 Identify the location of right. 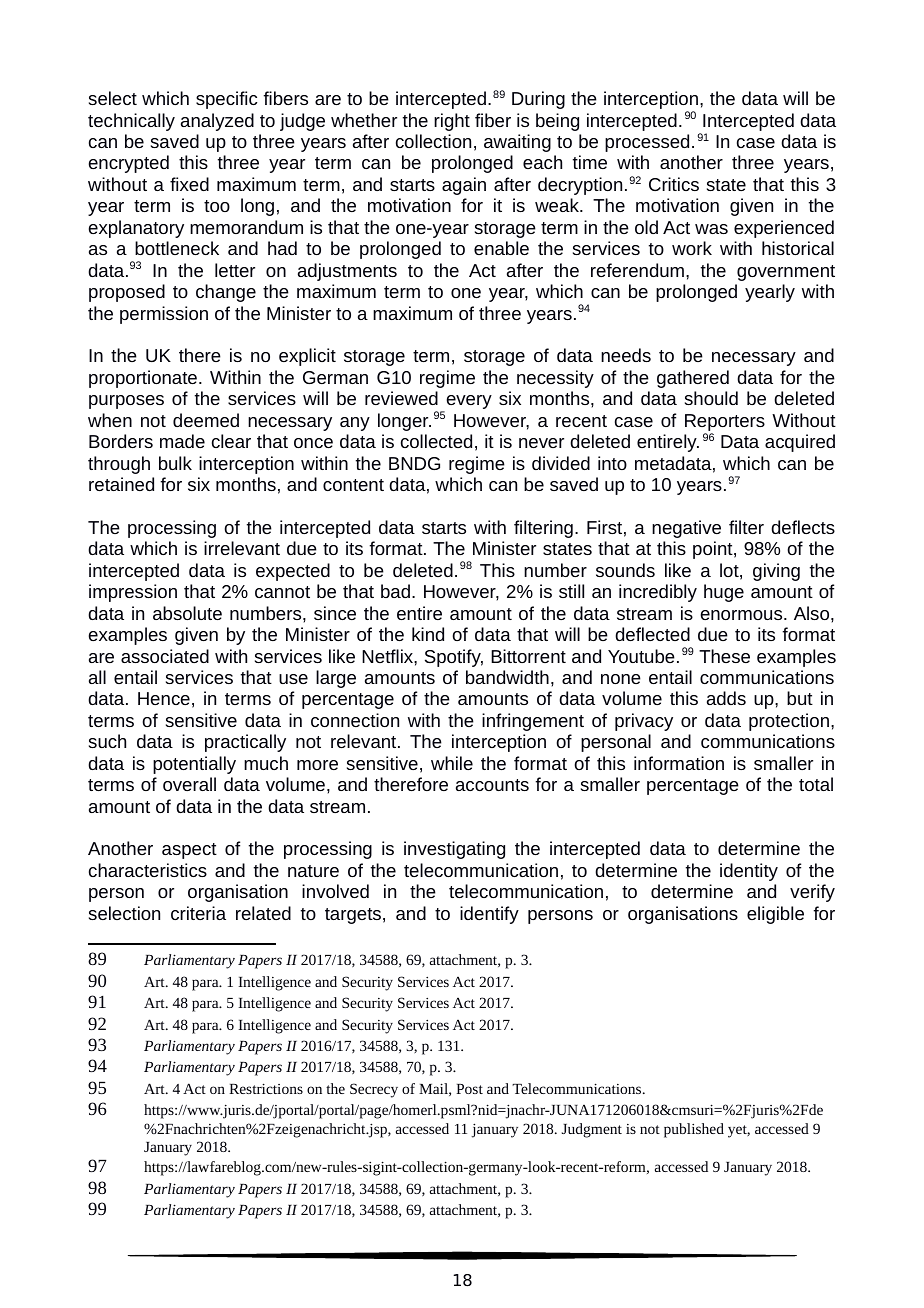
(452, 122).
